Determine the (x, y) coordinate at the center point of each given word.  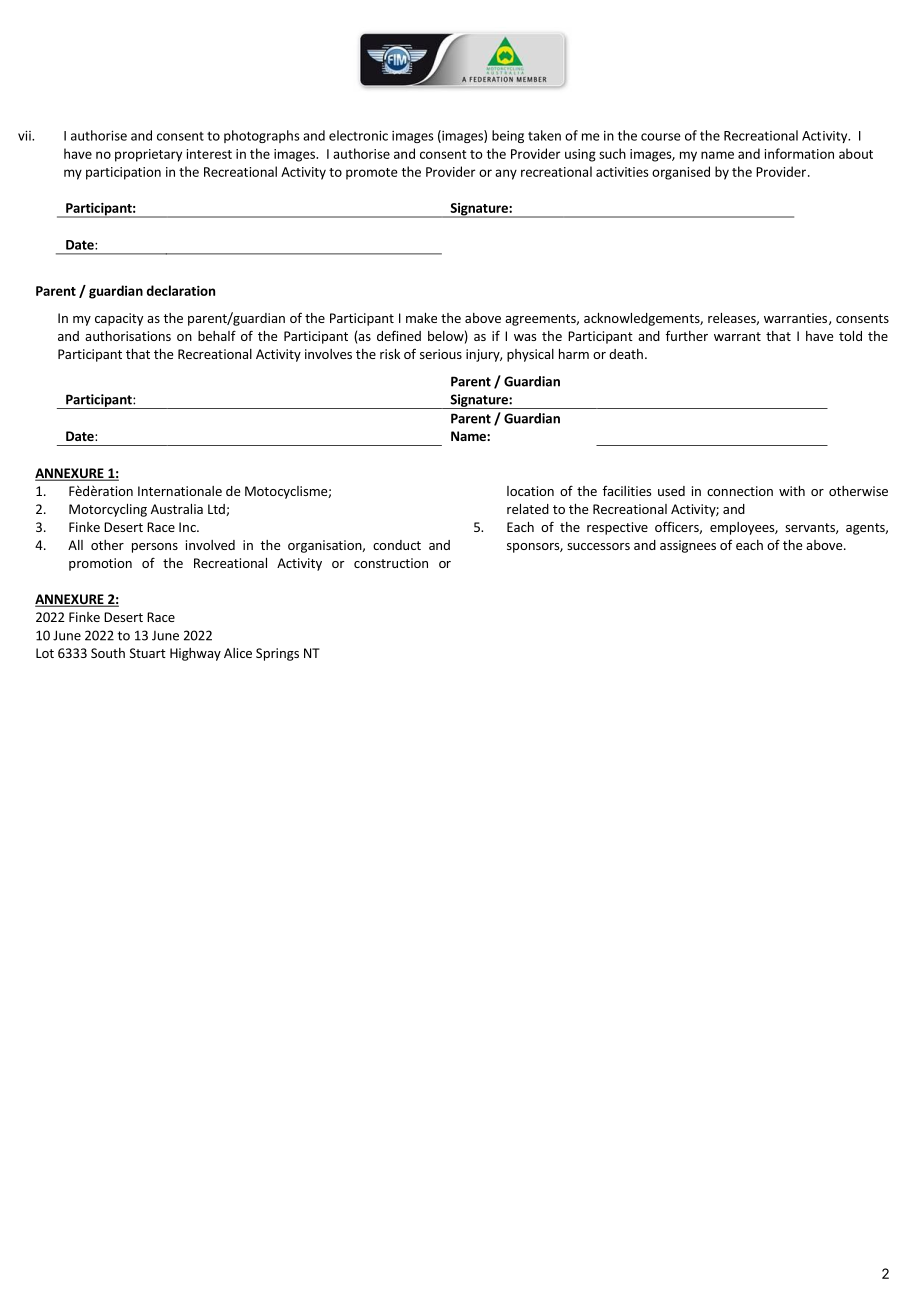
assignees (688, 546)
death (626, 354)
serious (441, 354)
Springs (277, 654)
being (508, 136)
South (108, 653)
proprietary (148, 155)
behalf (217, 335)
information (799, 153)
